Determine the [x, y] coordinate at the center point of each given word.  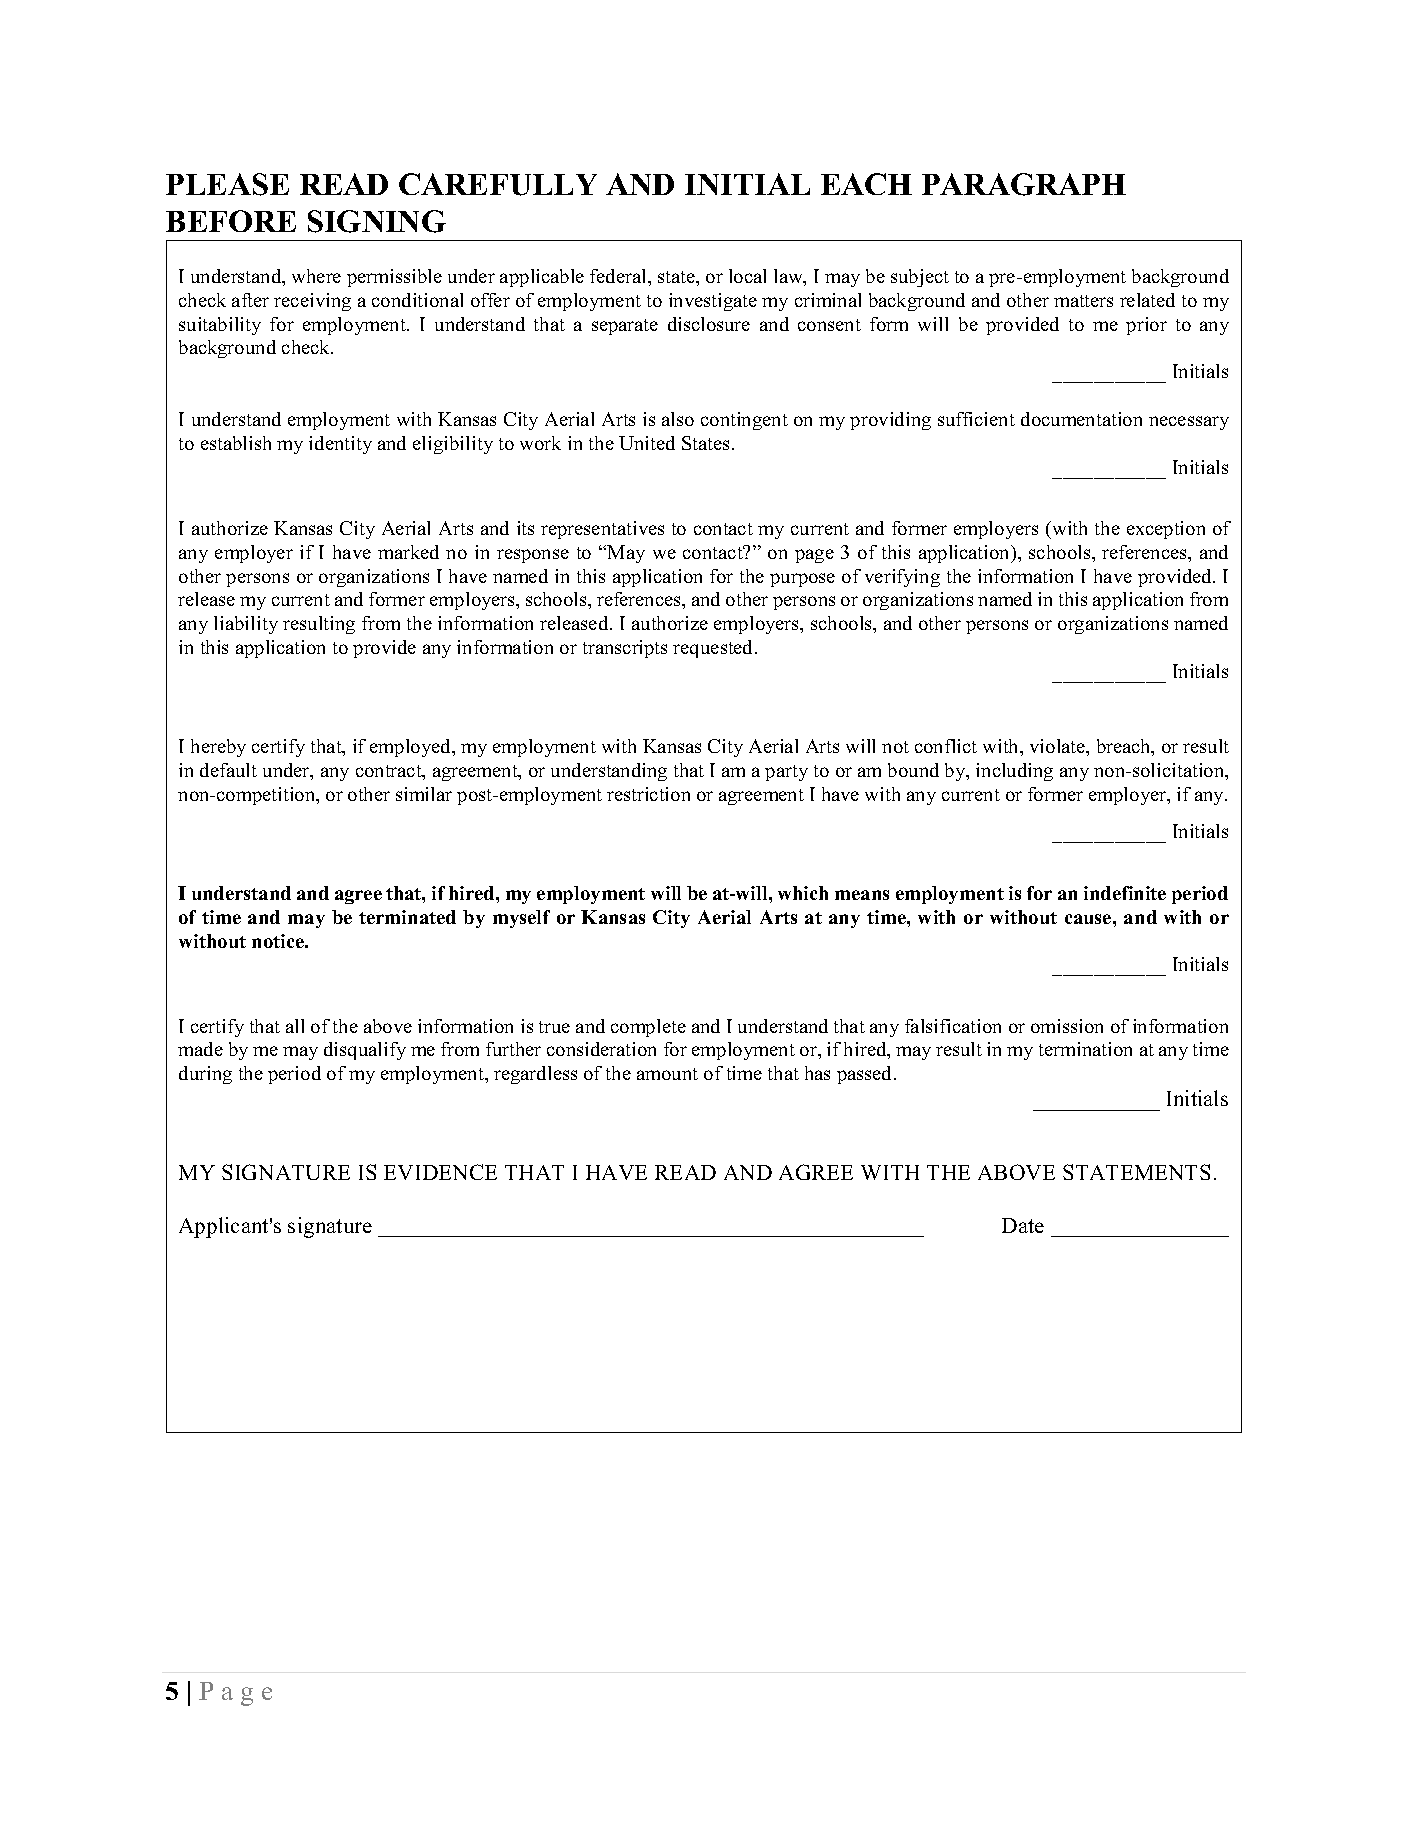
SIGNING [377, 221]
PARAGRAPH [1024, 184]
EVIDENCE [440, 1172]
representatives [602, 530]
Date [1023, 1225]
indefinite [1125, 893]
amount [667, 1074]
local [747, 276]
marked [408, 552]
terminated [407, 917]
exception [1166, 530]
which [803, 893]
